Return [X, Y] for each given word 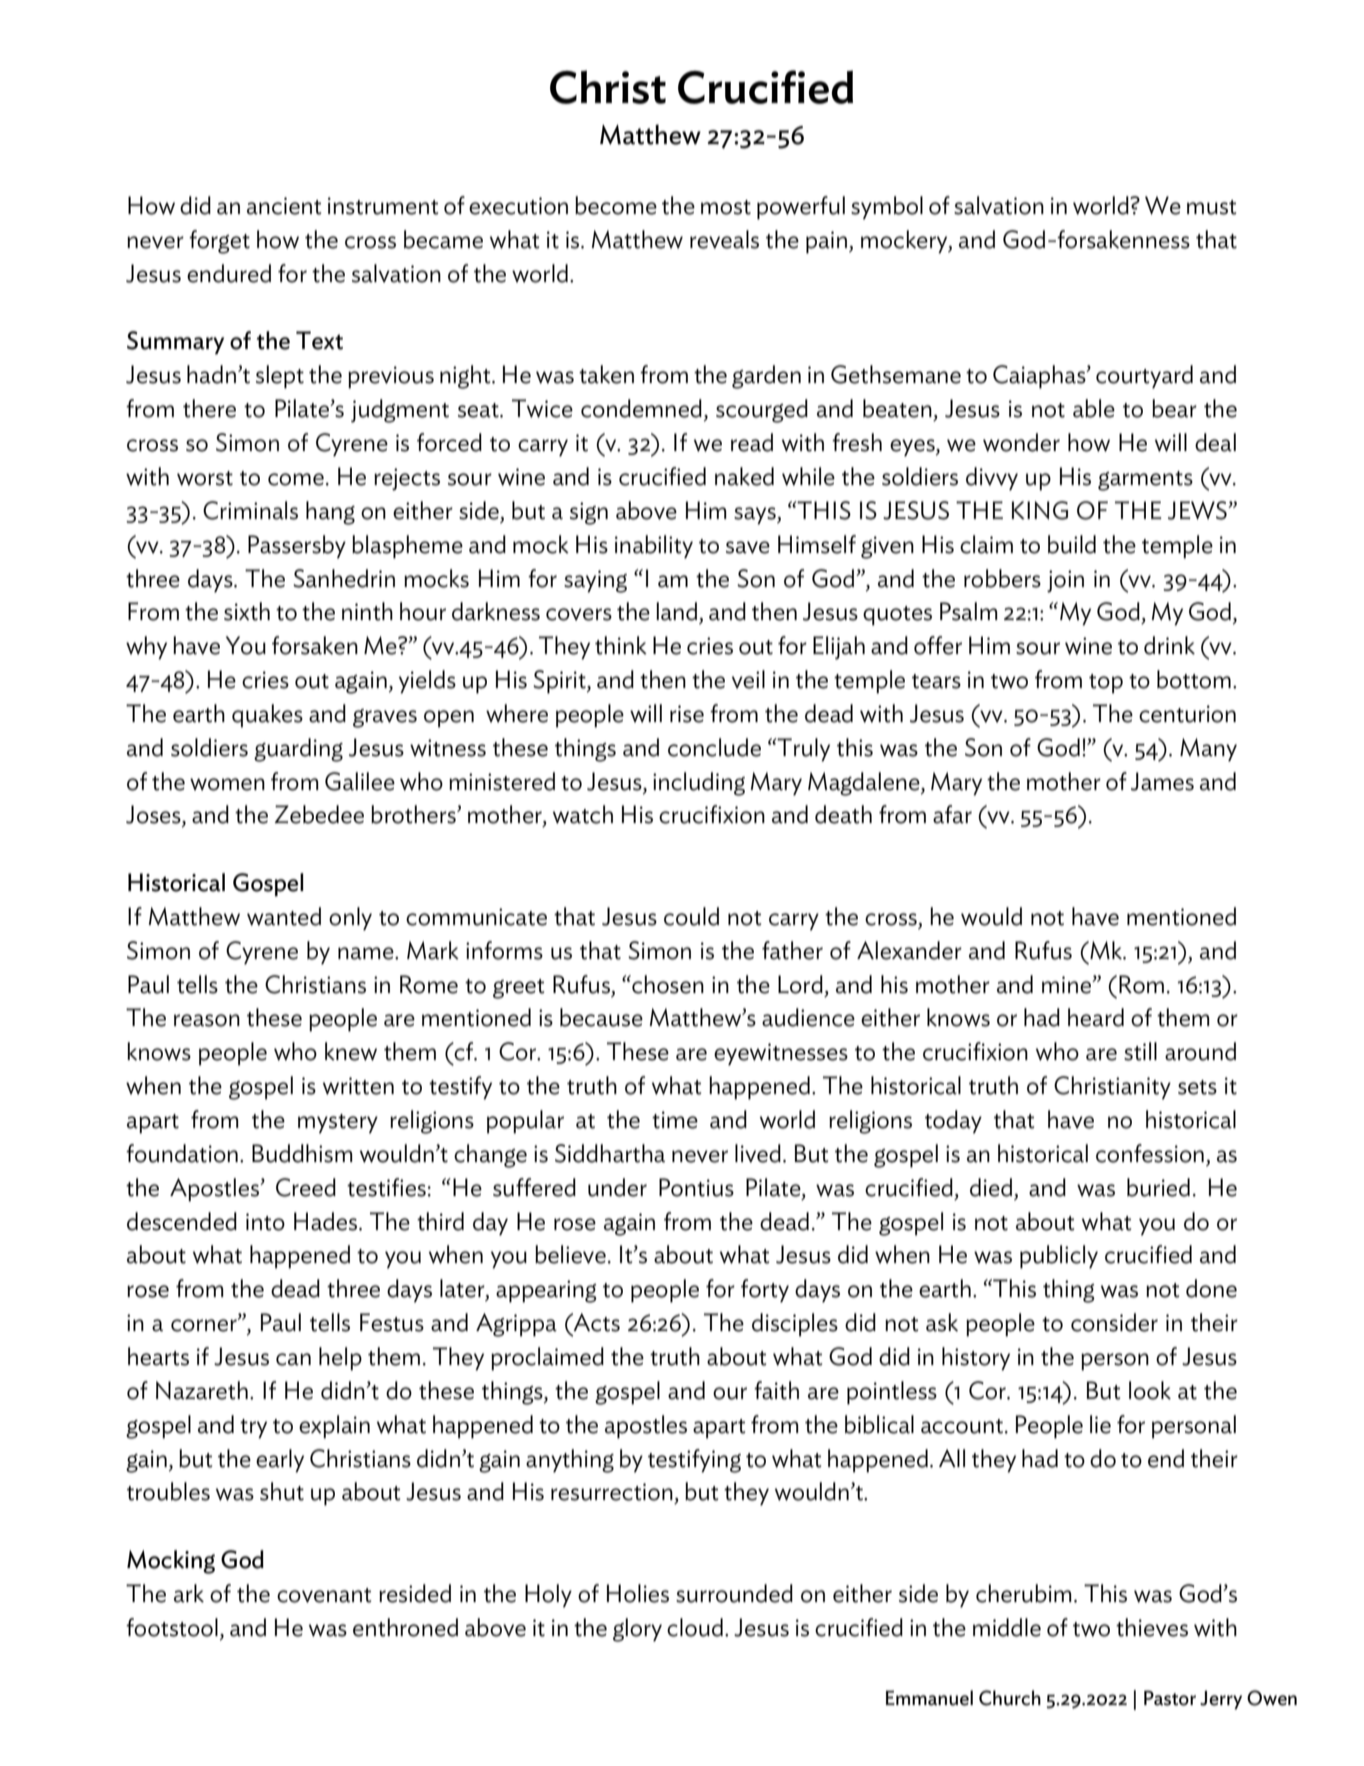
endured [229, 273]
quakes [267, 716]
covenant [324, 1595]
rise [687, 714]
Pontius [696, 1187]
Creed [306, 1187]
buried [1158, 1187]
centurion [1187, 714]
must [1211, 207]
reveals [724, 239]
